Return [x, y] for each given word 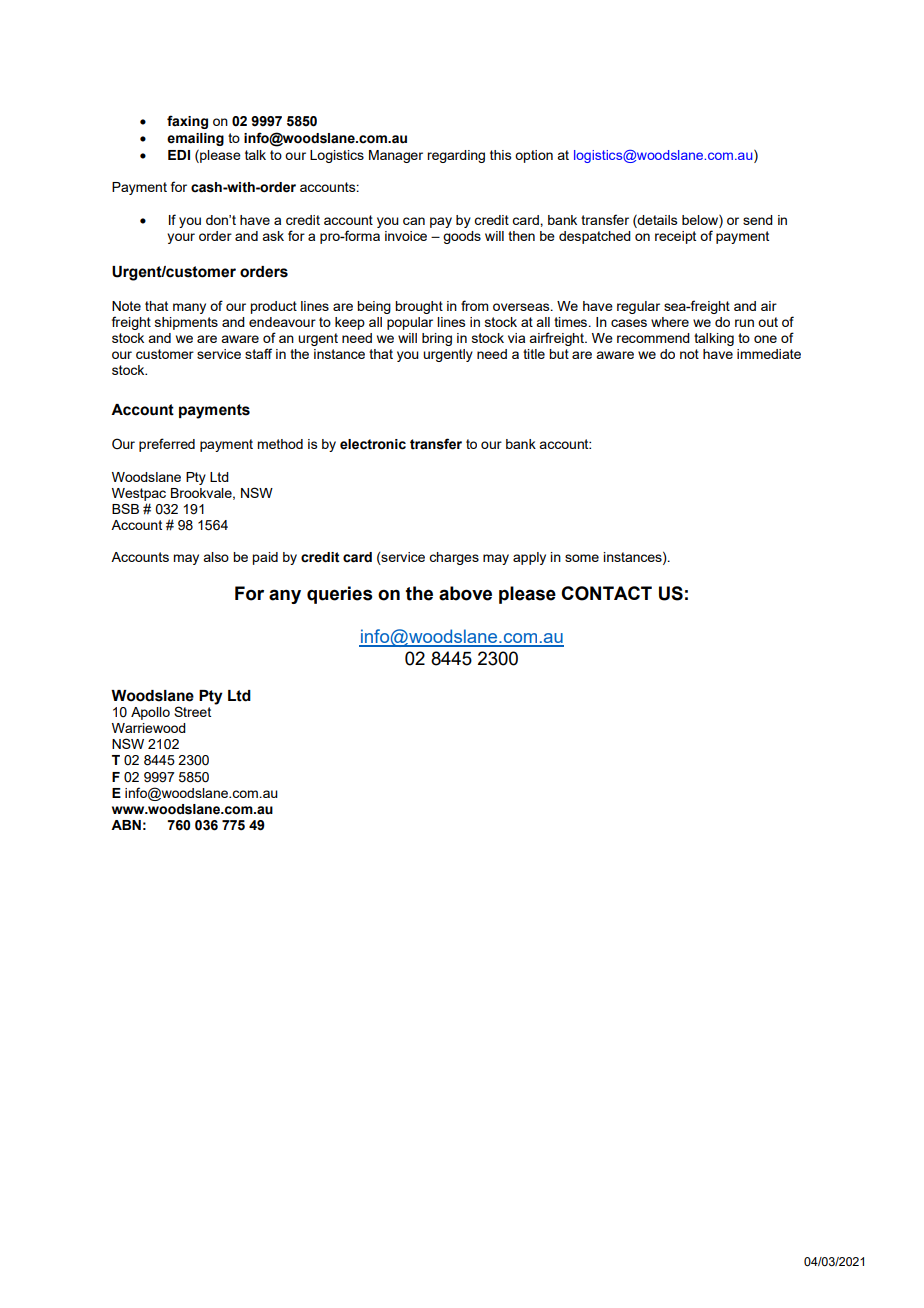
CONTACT [606, 593]
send [758, 220]
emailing [195, 139]
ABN [126, 825]
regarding [456, 156]
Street [192, 711]
